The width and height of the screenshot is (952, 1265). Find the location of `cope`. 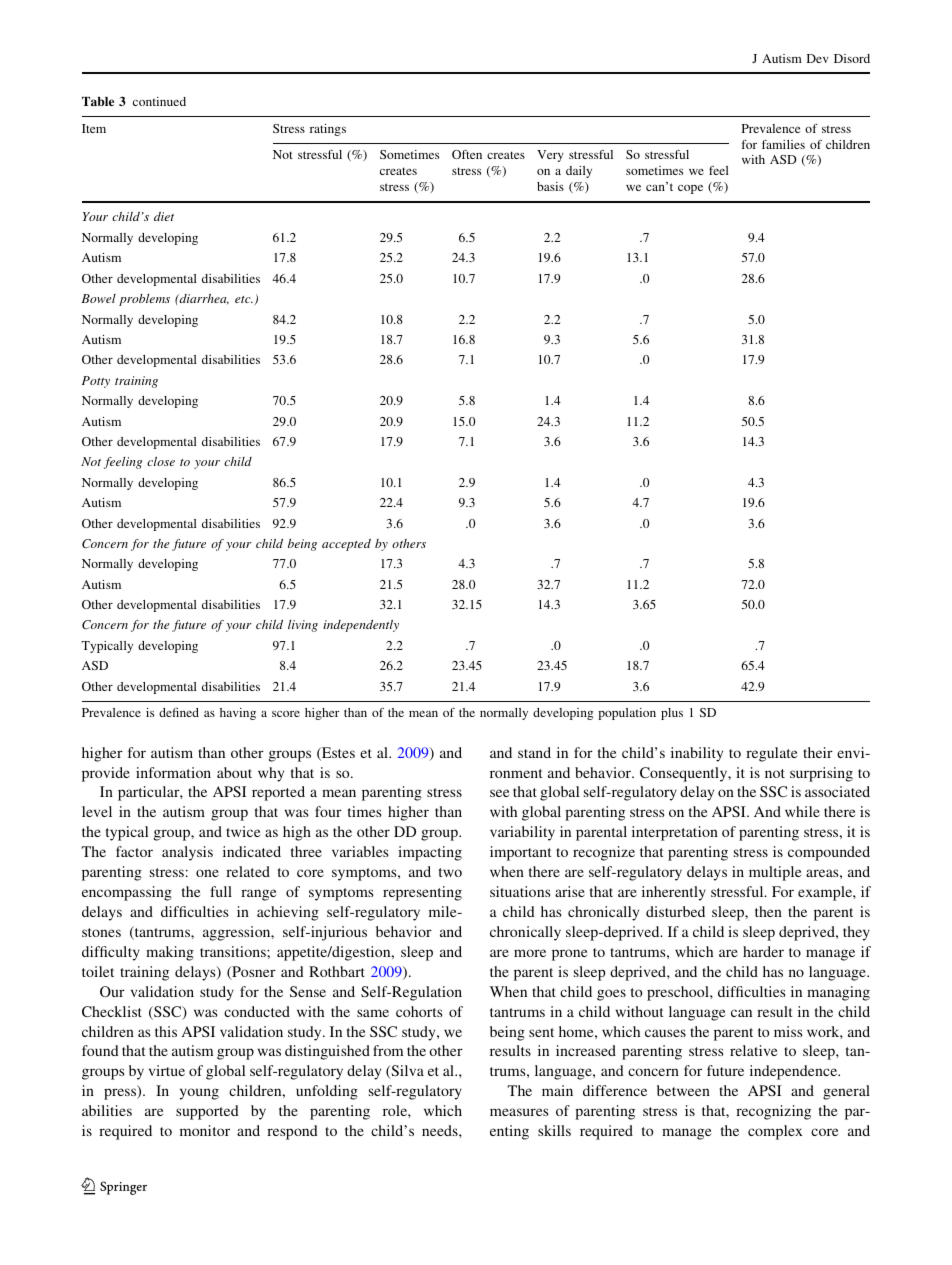

cope is located at coordinates (690, 189).
